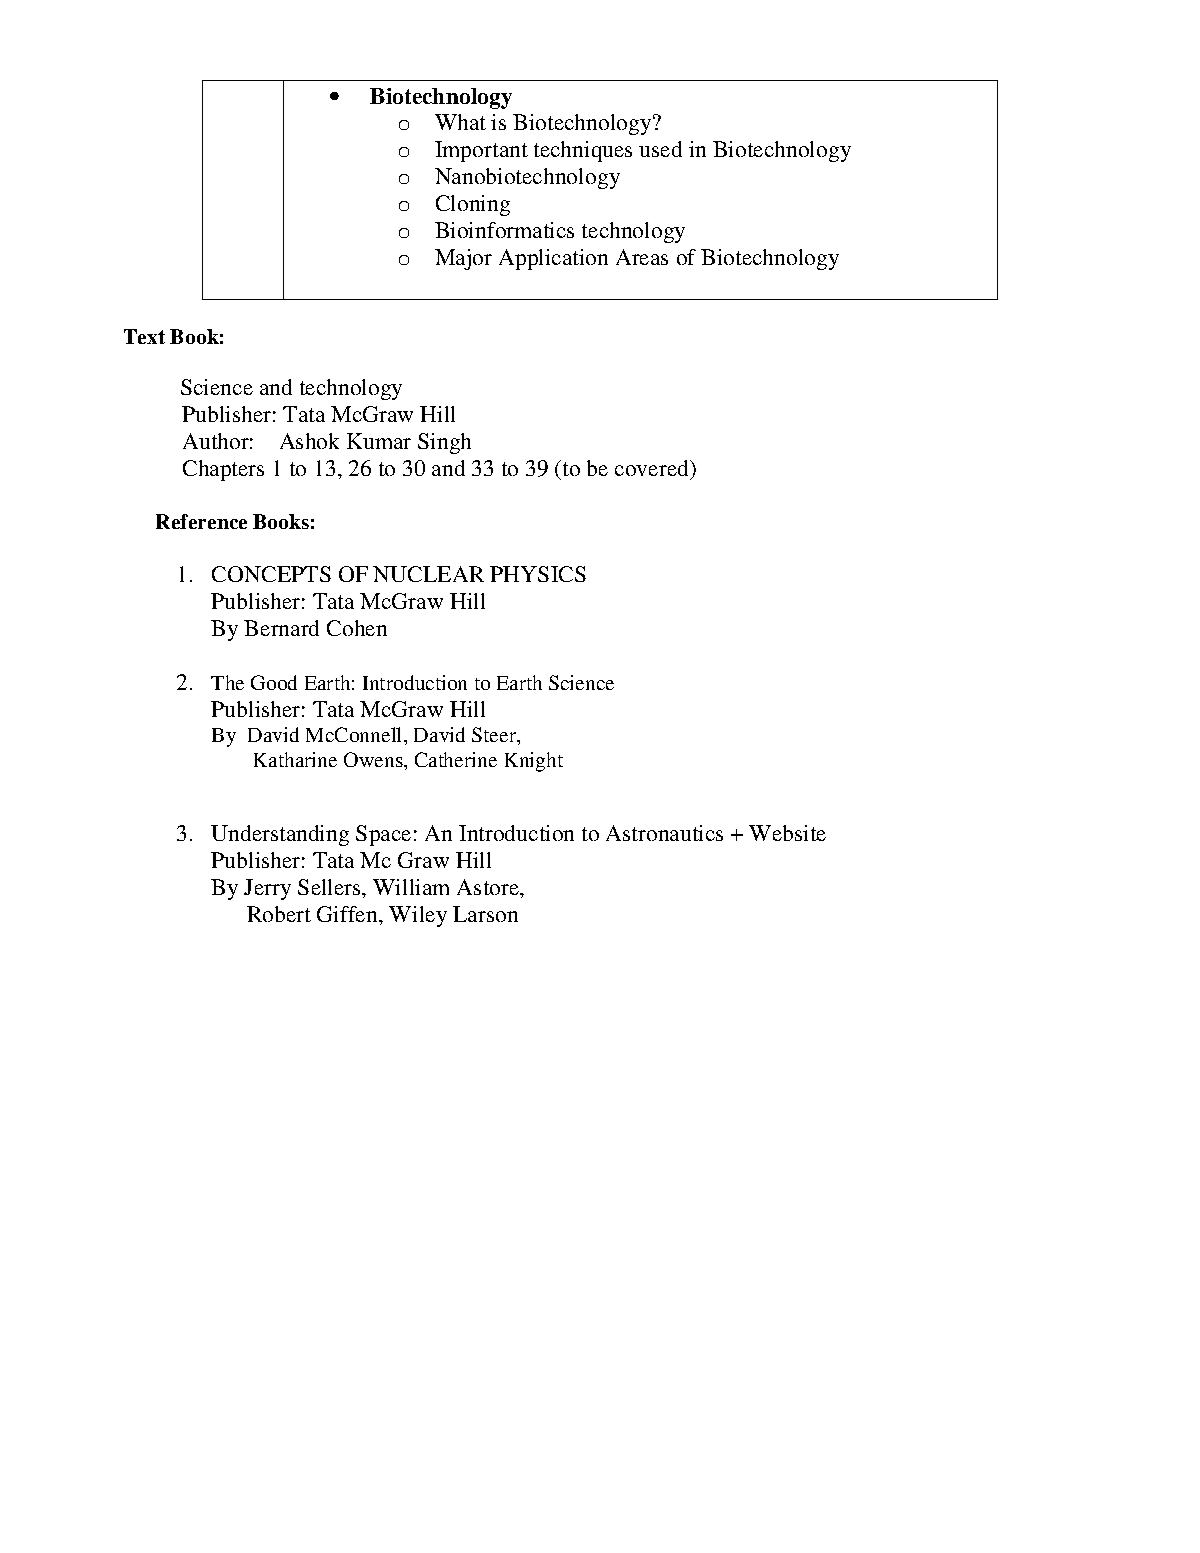  Describe the element at coordinates (485, 914) in the document. I see `Larson` at that location.
